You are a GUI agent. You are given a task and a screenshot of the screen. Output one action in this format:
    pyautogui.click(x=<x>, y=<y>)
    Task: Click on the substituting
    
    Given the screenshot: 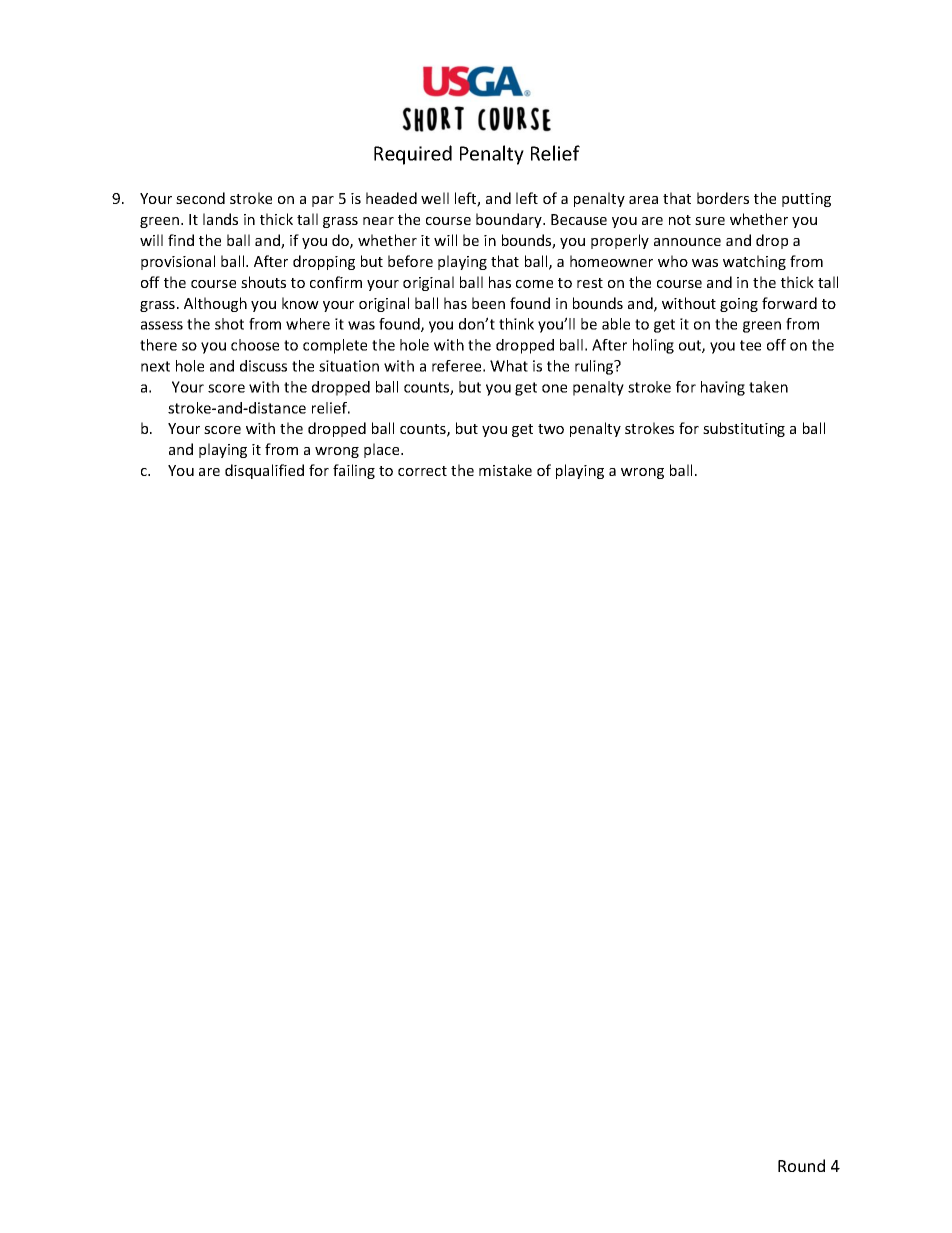 What is the action you would take?
    pyautogui.click(x=744, y=429)
